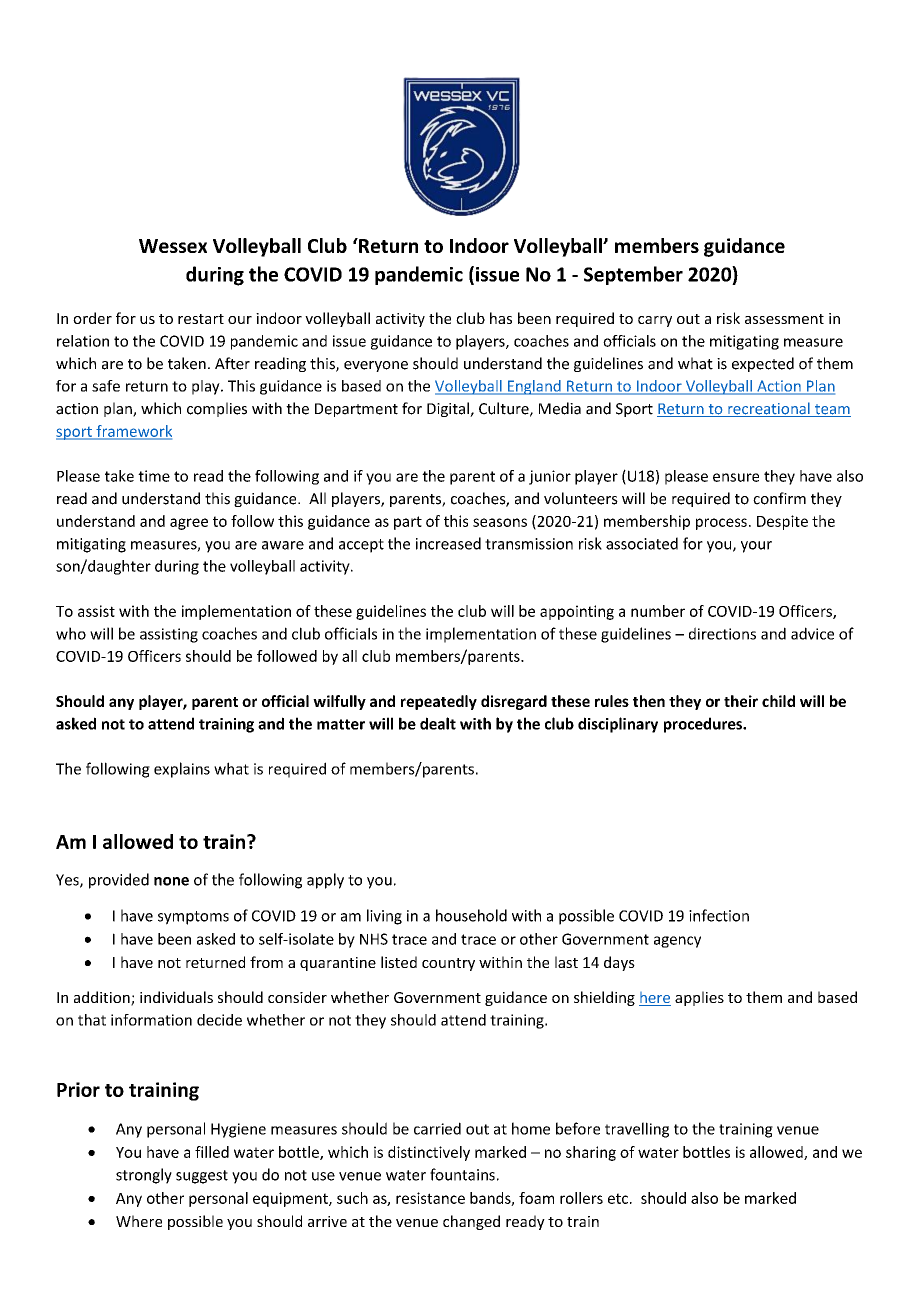 This image has width=924, height=1308. I want to click on dealt, so click(438, 723).
